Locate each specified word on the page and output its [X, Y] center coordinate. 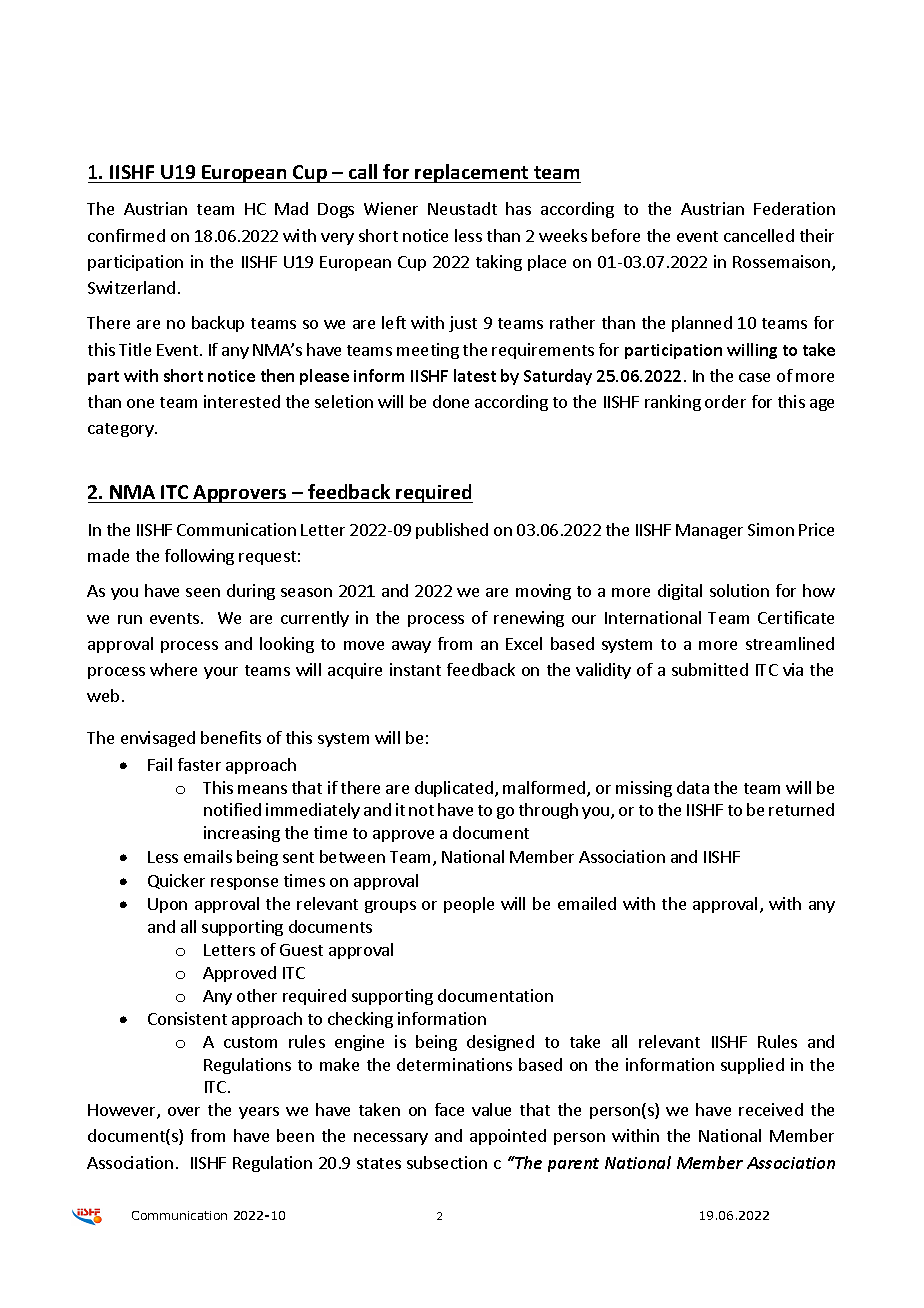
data [693, 787]
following [199, 557]
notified [232, 809]
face [449, 1109]
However [123, 1111]
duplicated [454, 789]
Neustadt [462, 208]
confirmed [126, 235]
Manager [709, 531]
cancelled [759, 235]
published [452, 531]
